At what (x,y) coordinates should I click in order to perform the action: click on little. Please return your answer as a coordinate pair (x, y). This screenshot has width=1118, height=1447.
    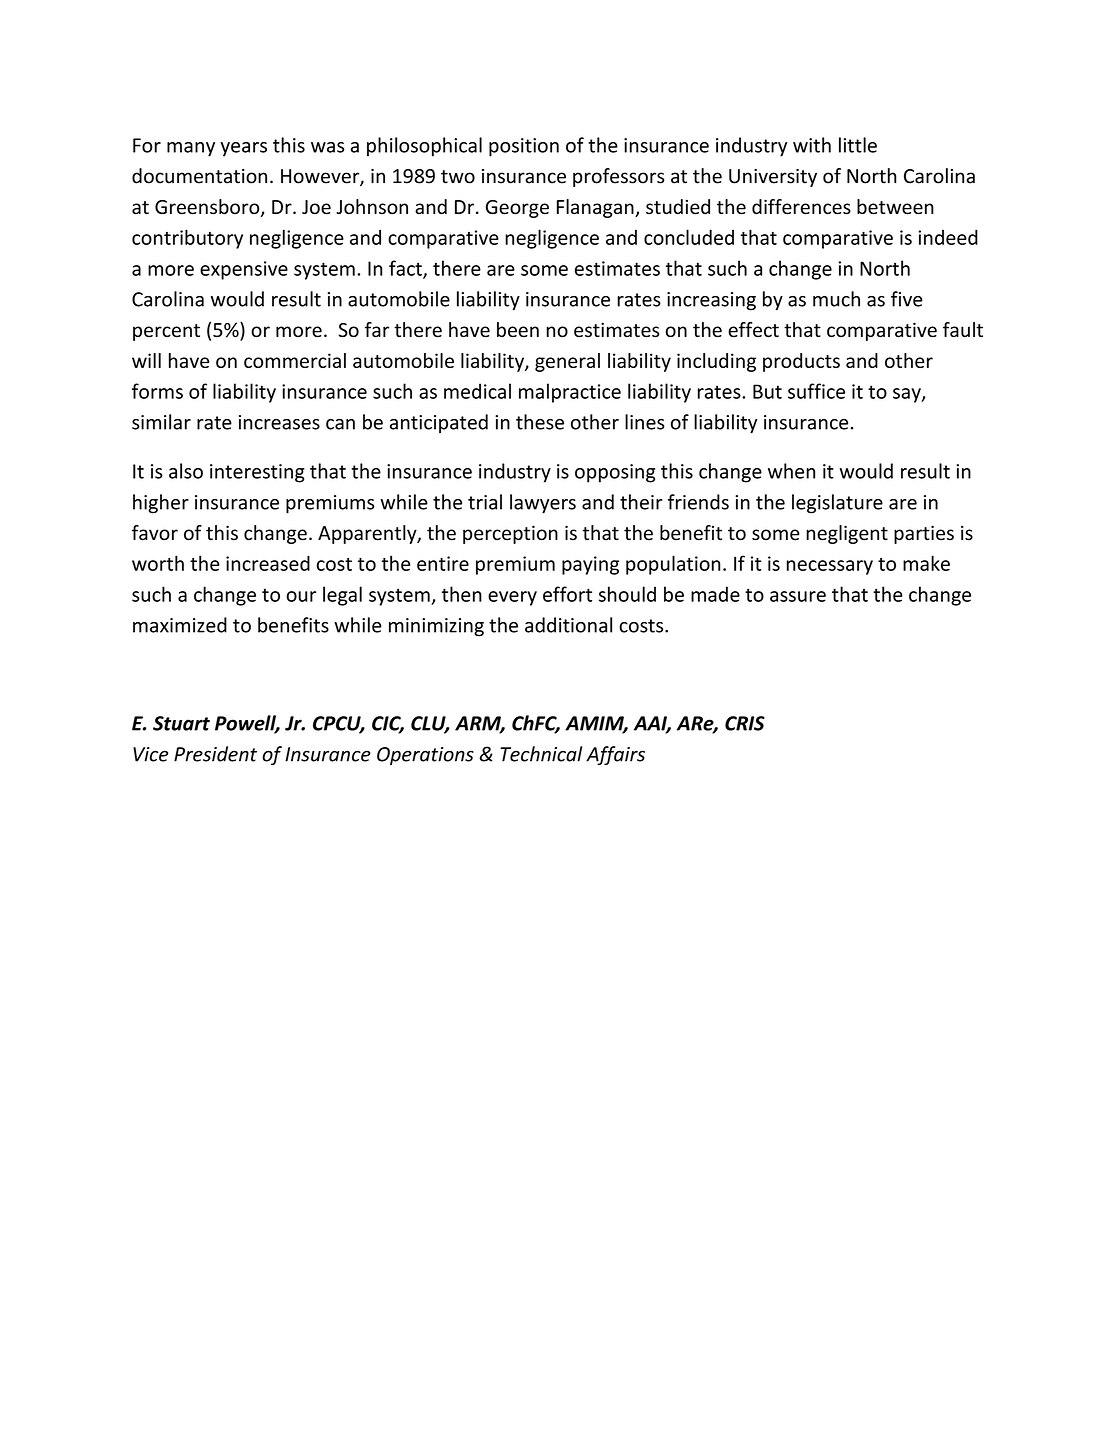
    Looking at the image, I should click on (858, 145).
